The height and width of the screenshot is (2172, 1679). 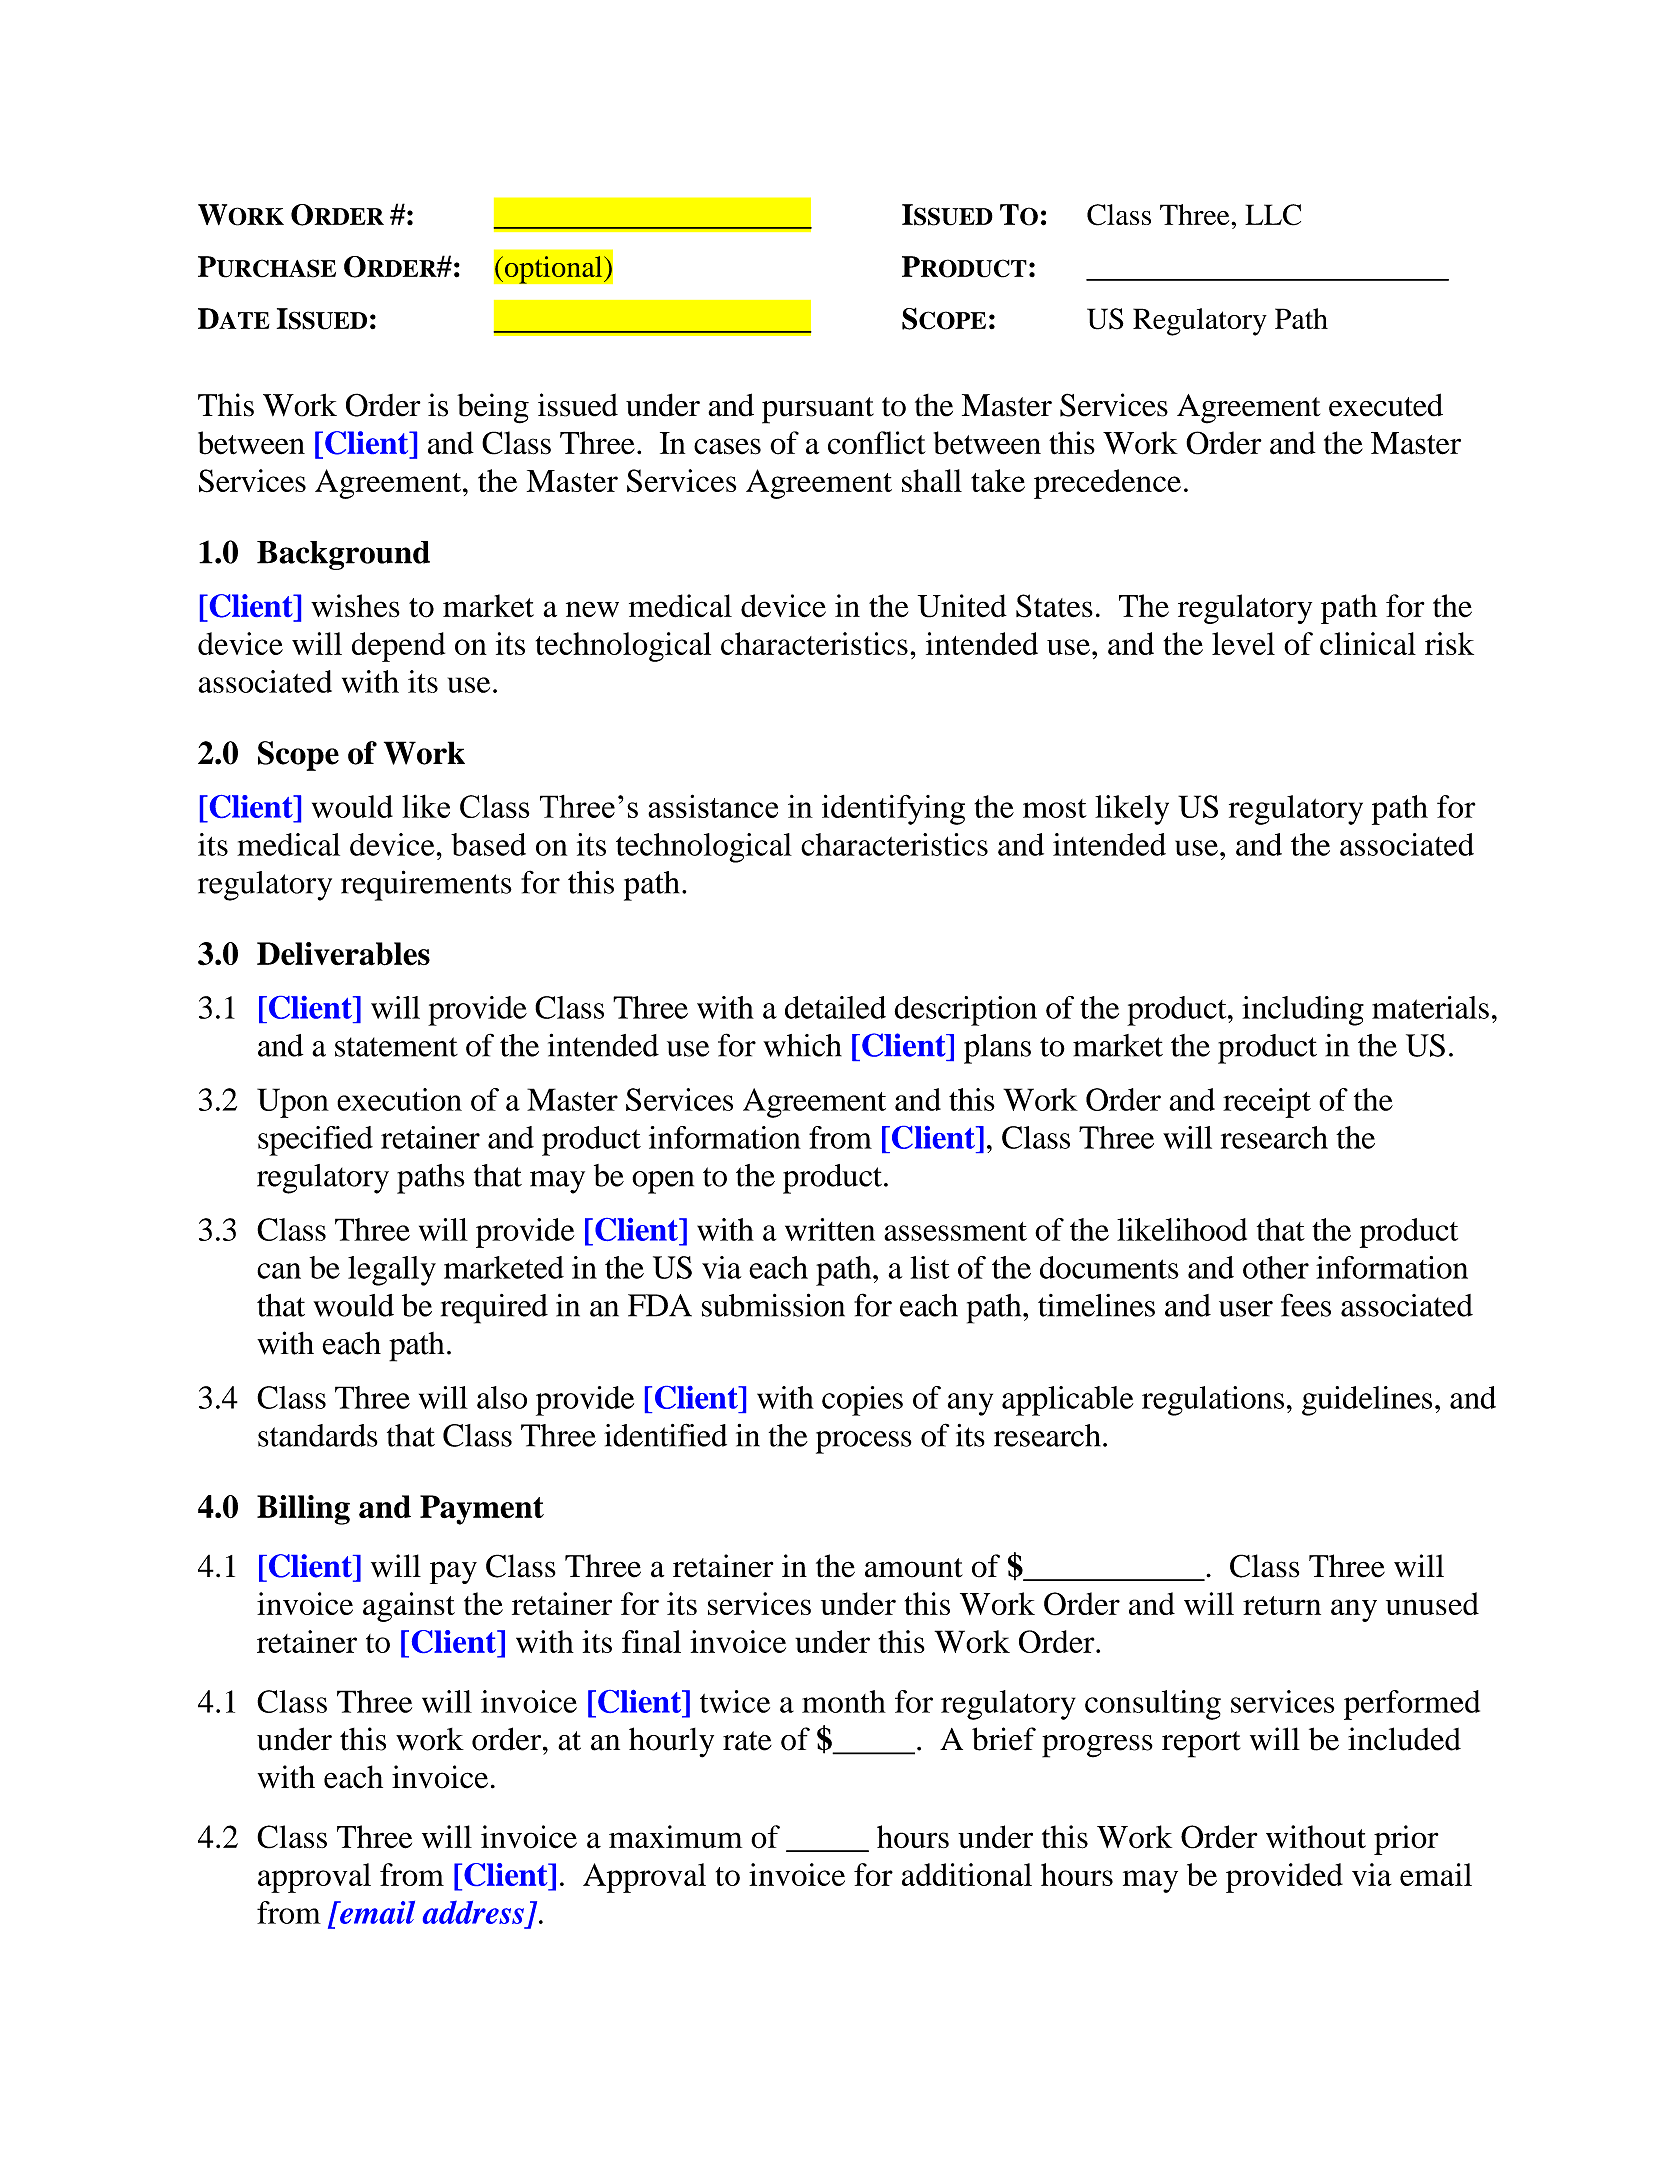 What do you see at coordinates (962, 606) in the screenshot?
I see `United` at bounding box center [962, 606].
